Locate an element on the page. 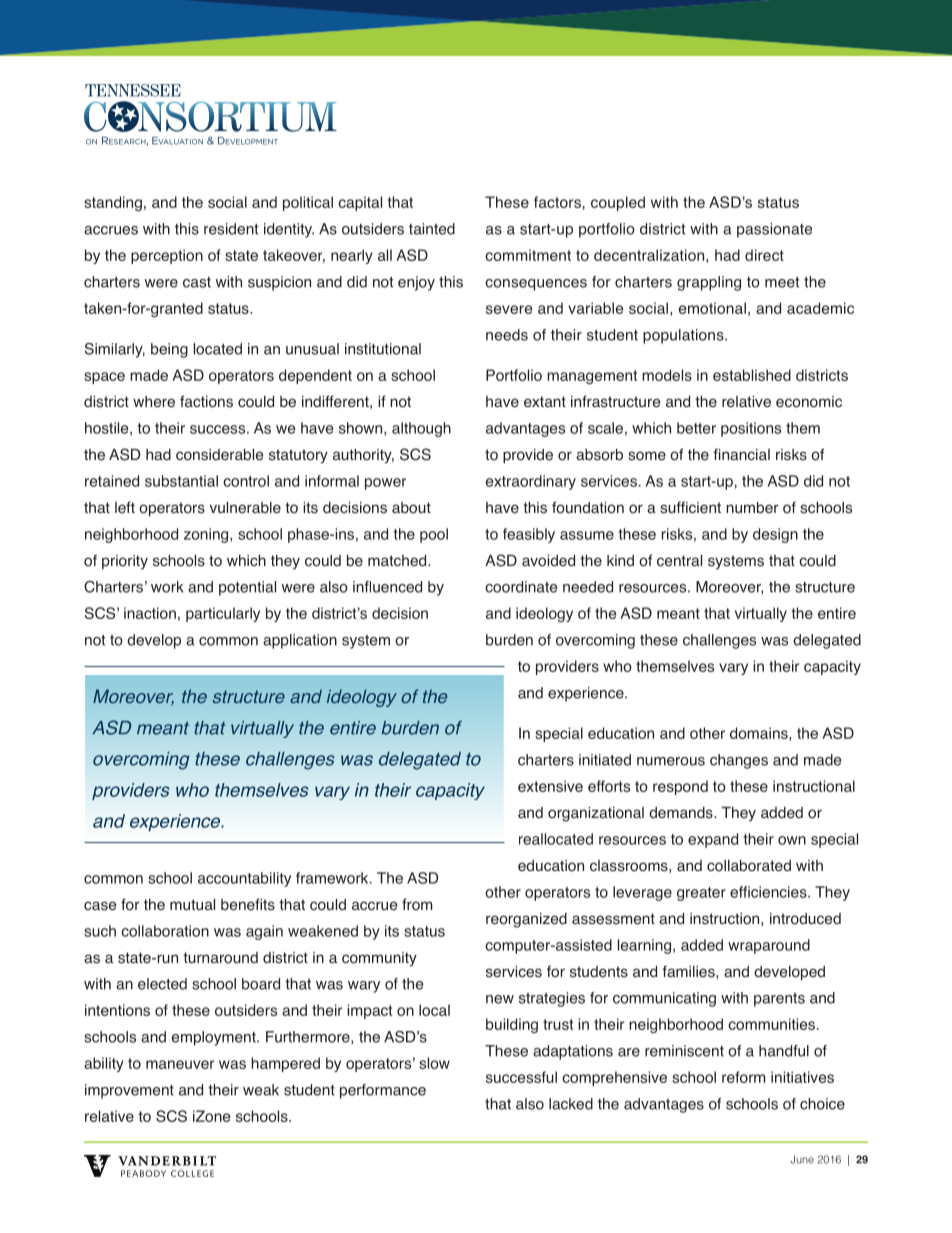 This document has height=1233, width=952. improvement is located at coordinates (129, 1091).
